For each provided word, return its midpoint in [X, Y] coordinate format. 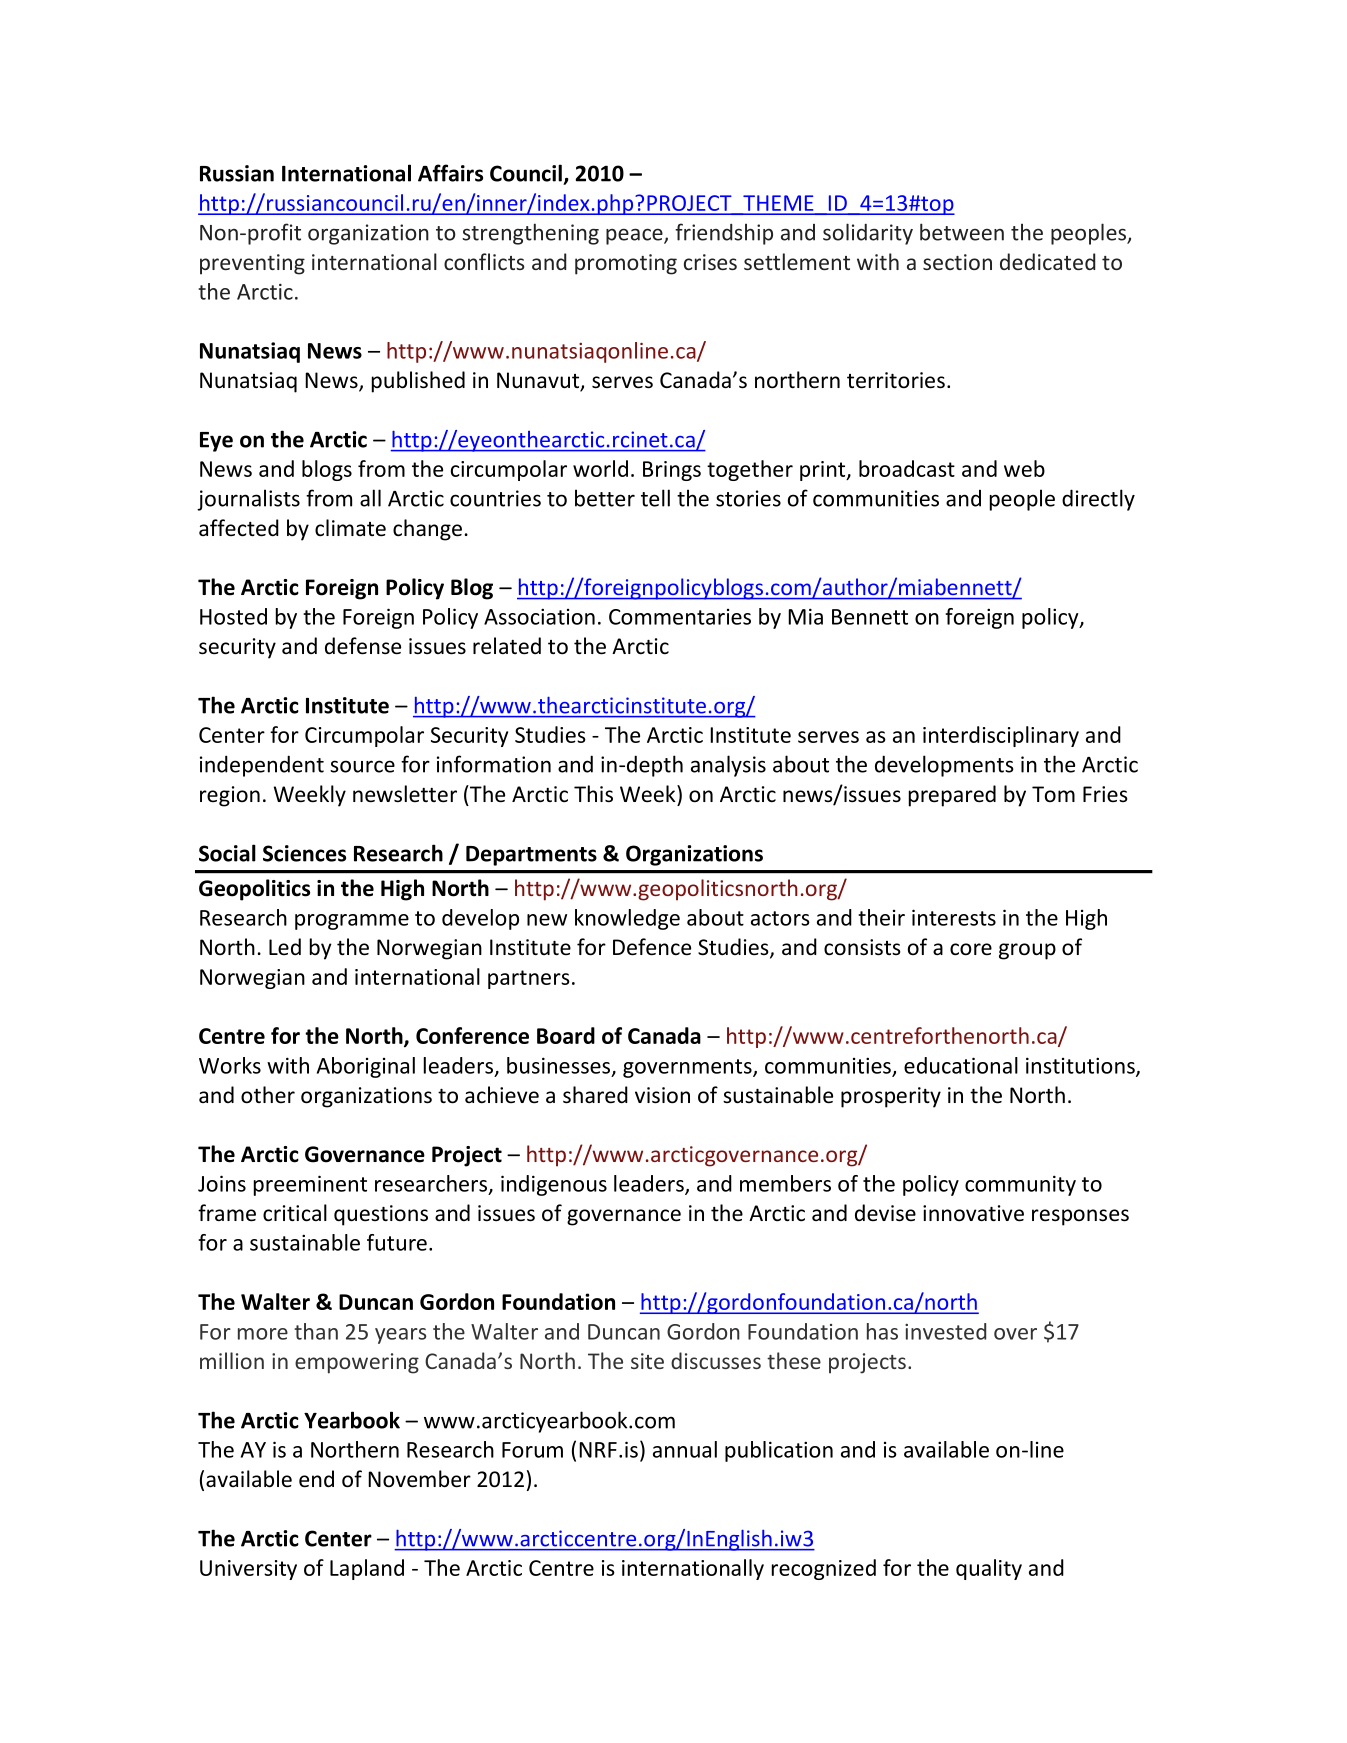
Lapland [367, 1569]
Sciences [304, 853]
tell [655, 498]
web [1024, 468]
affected [239, 528]
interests [954, 917]
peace [635, 236]
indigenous [554, 1185]
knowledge [627, 919]
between [962, 232]
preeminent [310, 1185]
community [1020, 1185]
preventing [252, 264]
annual [685, 1449]
